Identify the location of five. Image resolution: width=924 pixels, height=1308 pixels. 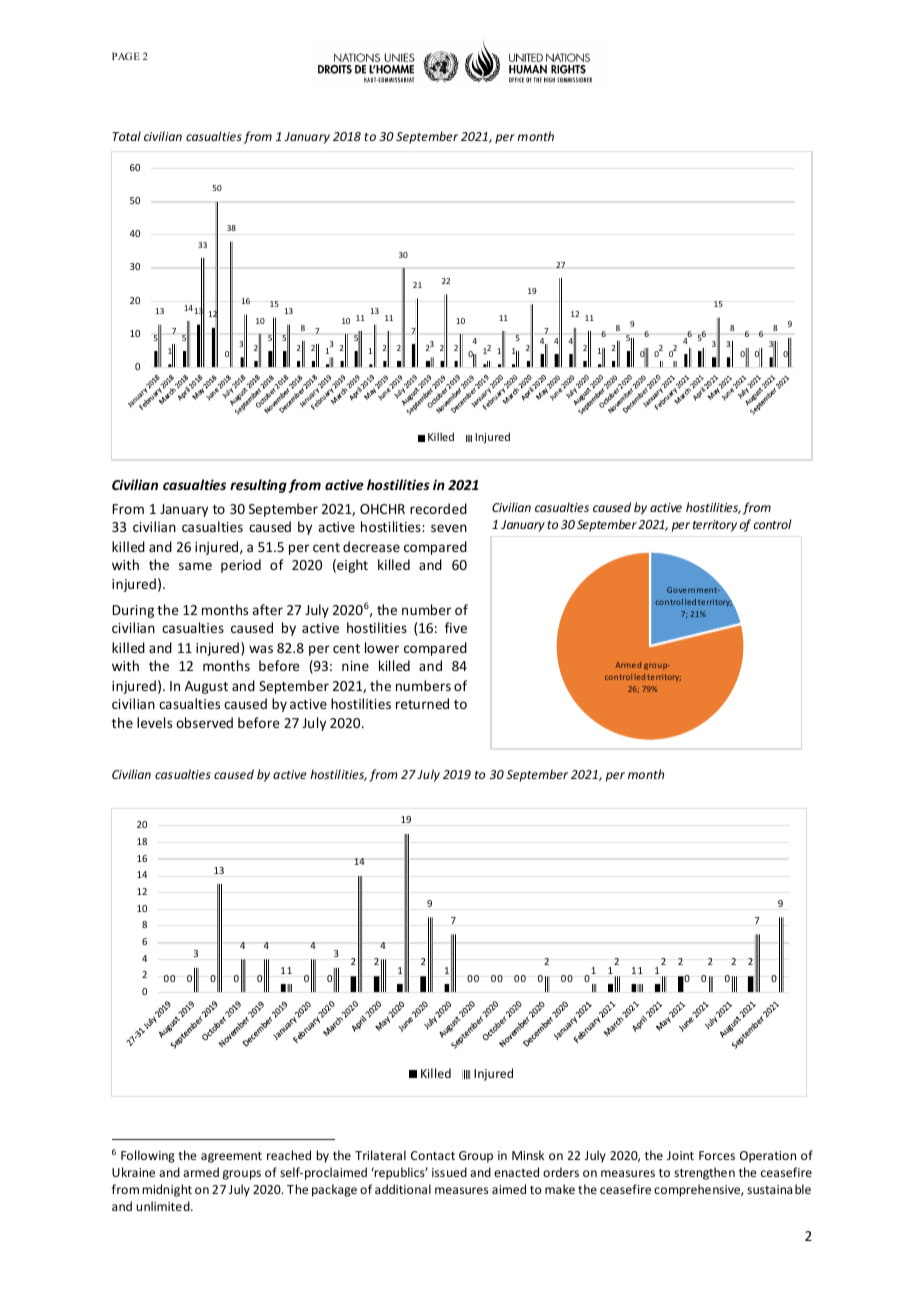
(456, 627).
